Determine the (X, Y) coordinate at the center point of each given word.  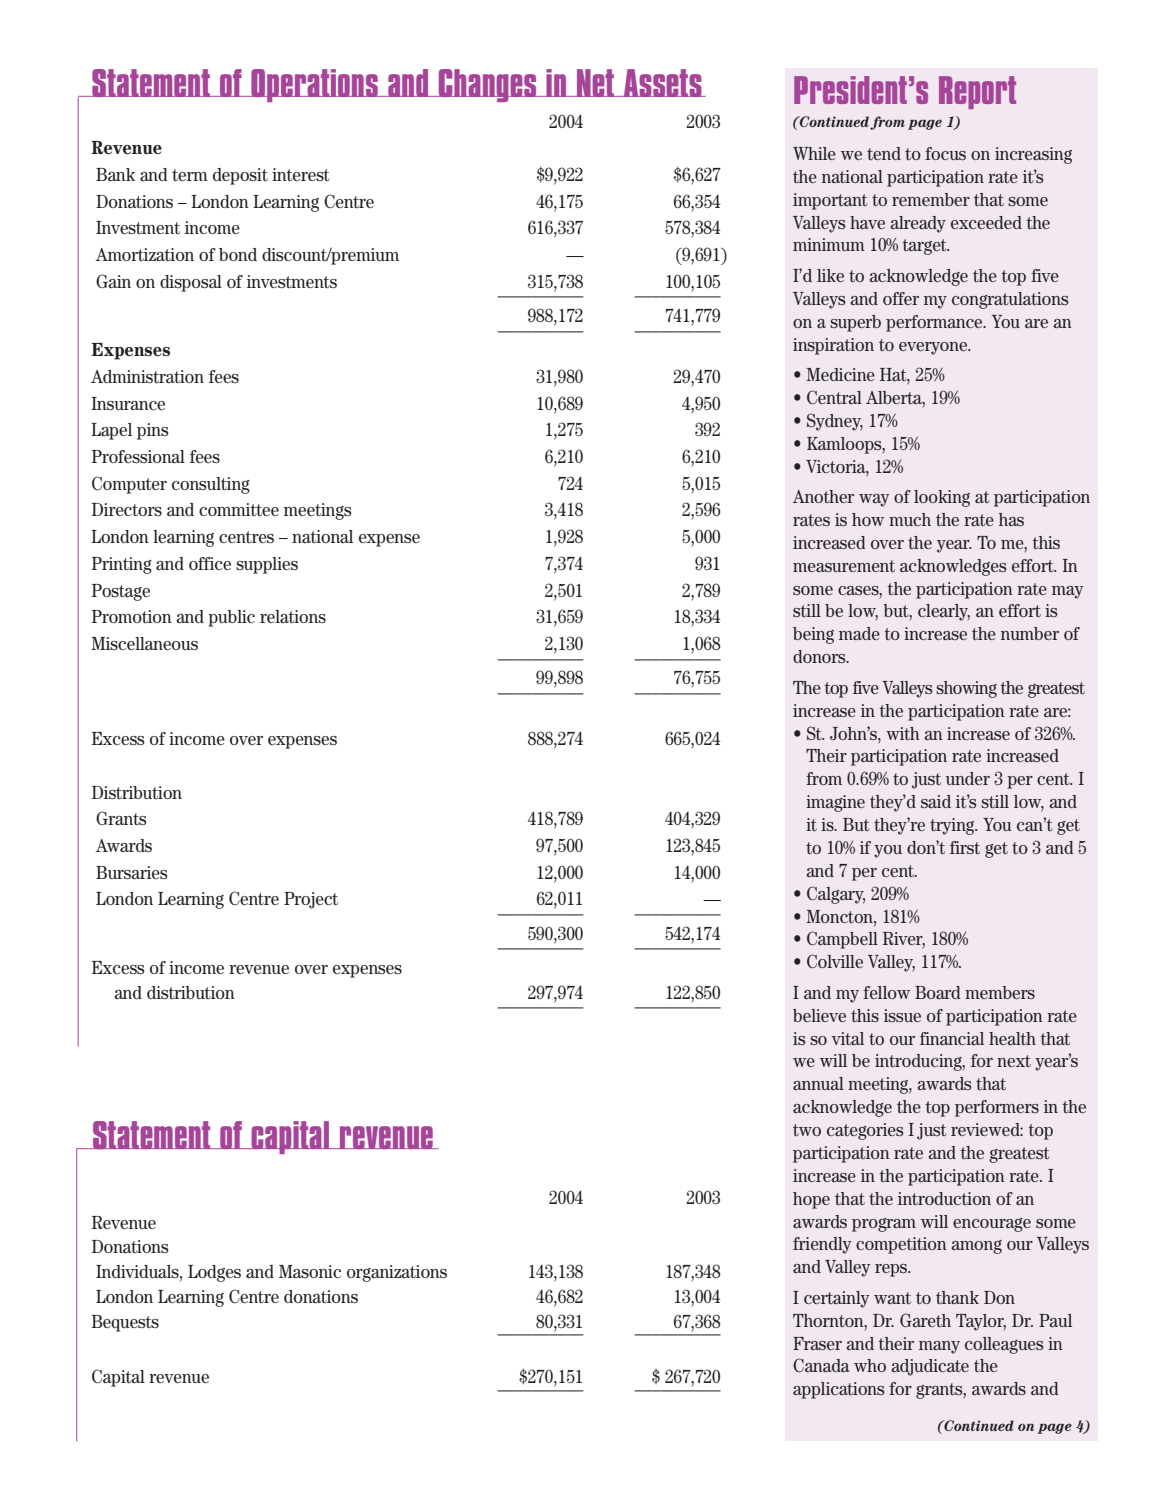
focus (945, 153)
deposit (240, 176)
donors (820, 656)
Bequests (125, 1323)
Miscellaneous (144, 644)
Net (596, 83)
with (903, 733)
